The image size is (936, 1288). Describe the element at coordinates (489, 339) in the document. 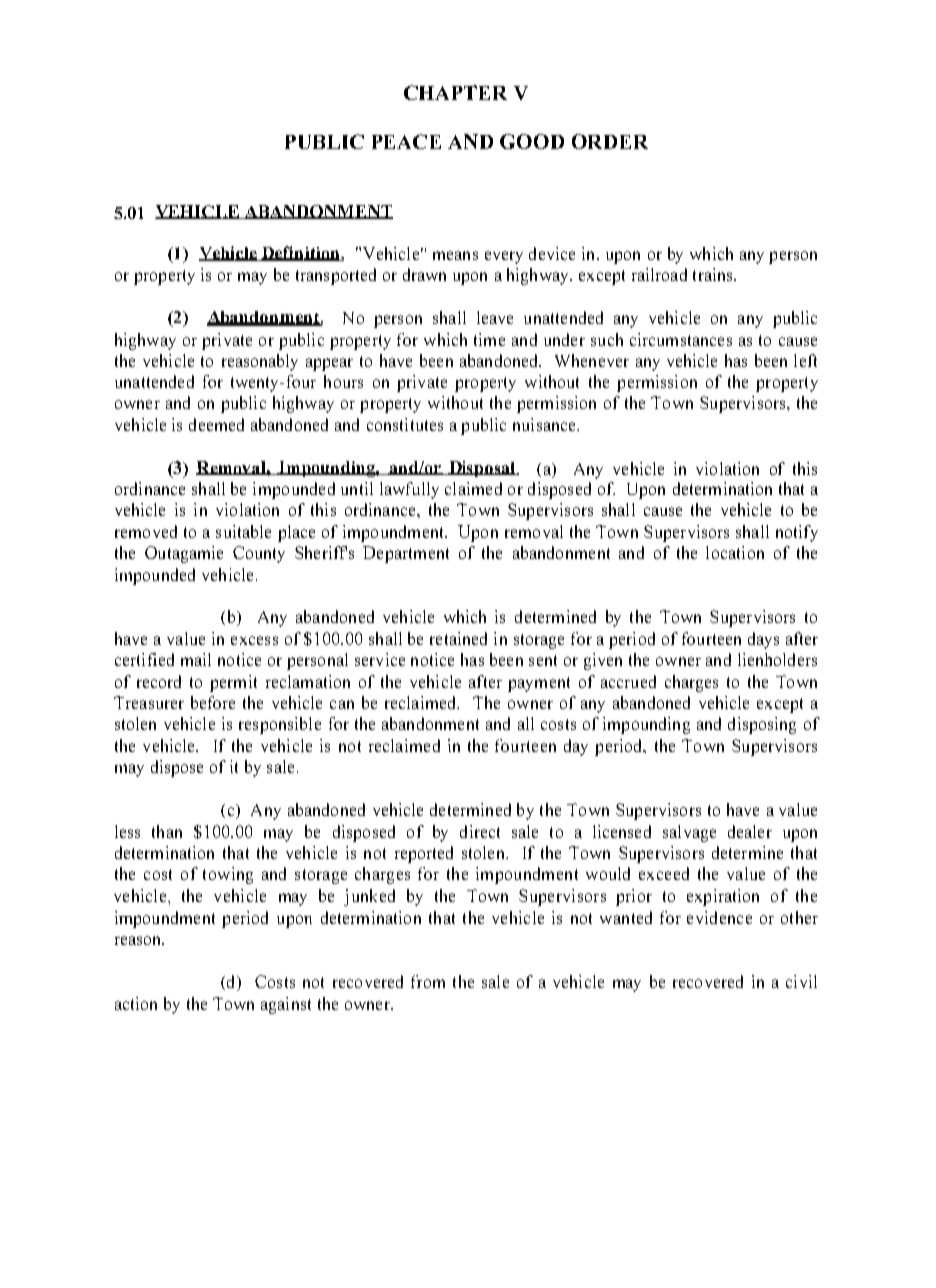

I see `time` at that location.
